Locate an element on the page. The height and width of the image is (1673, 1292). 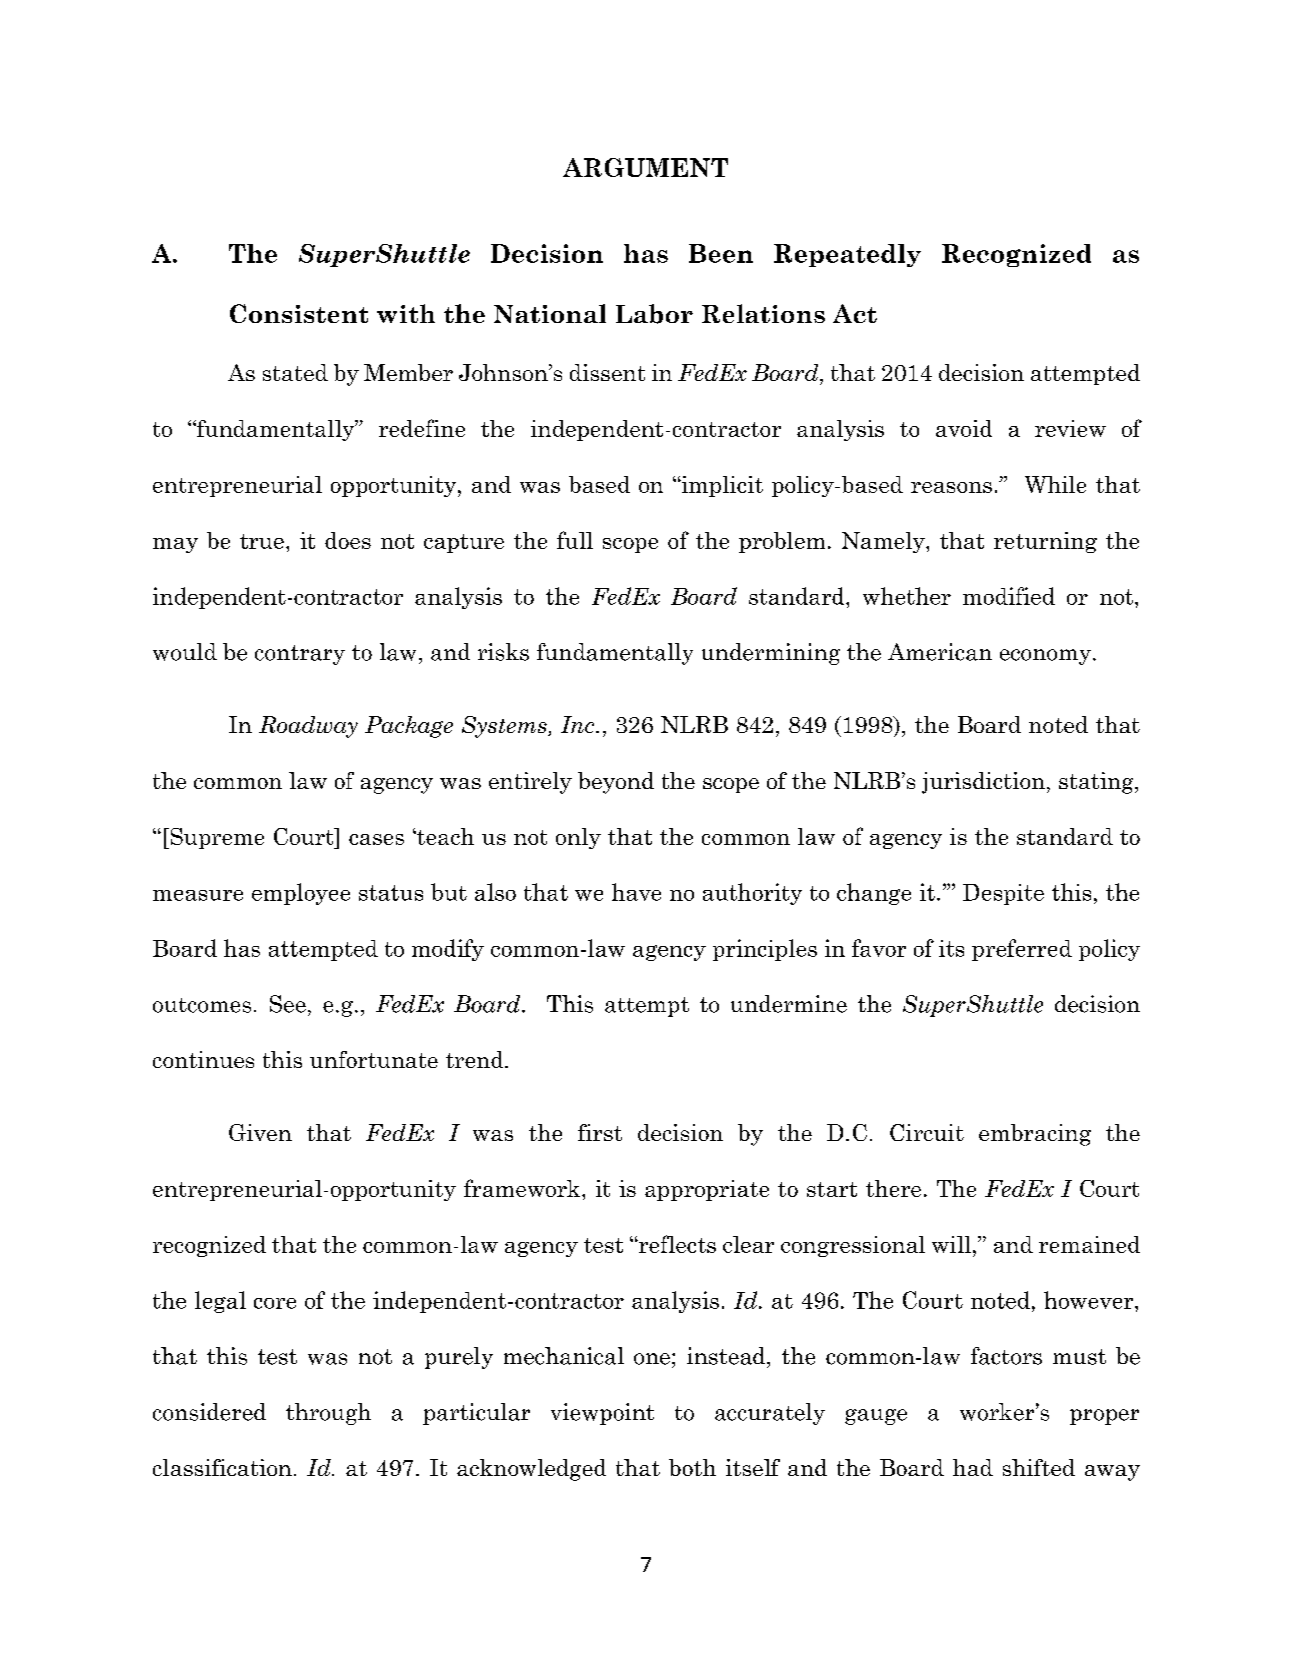
Consistent is located at coordinates (299, 313).
